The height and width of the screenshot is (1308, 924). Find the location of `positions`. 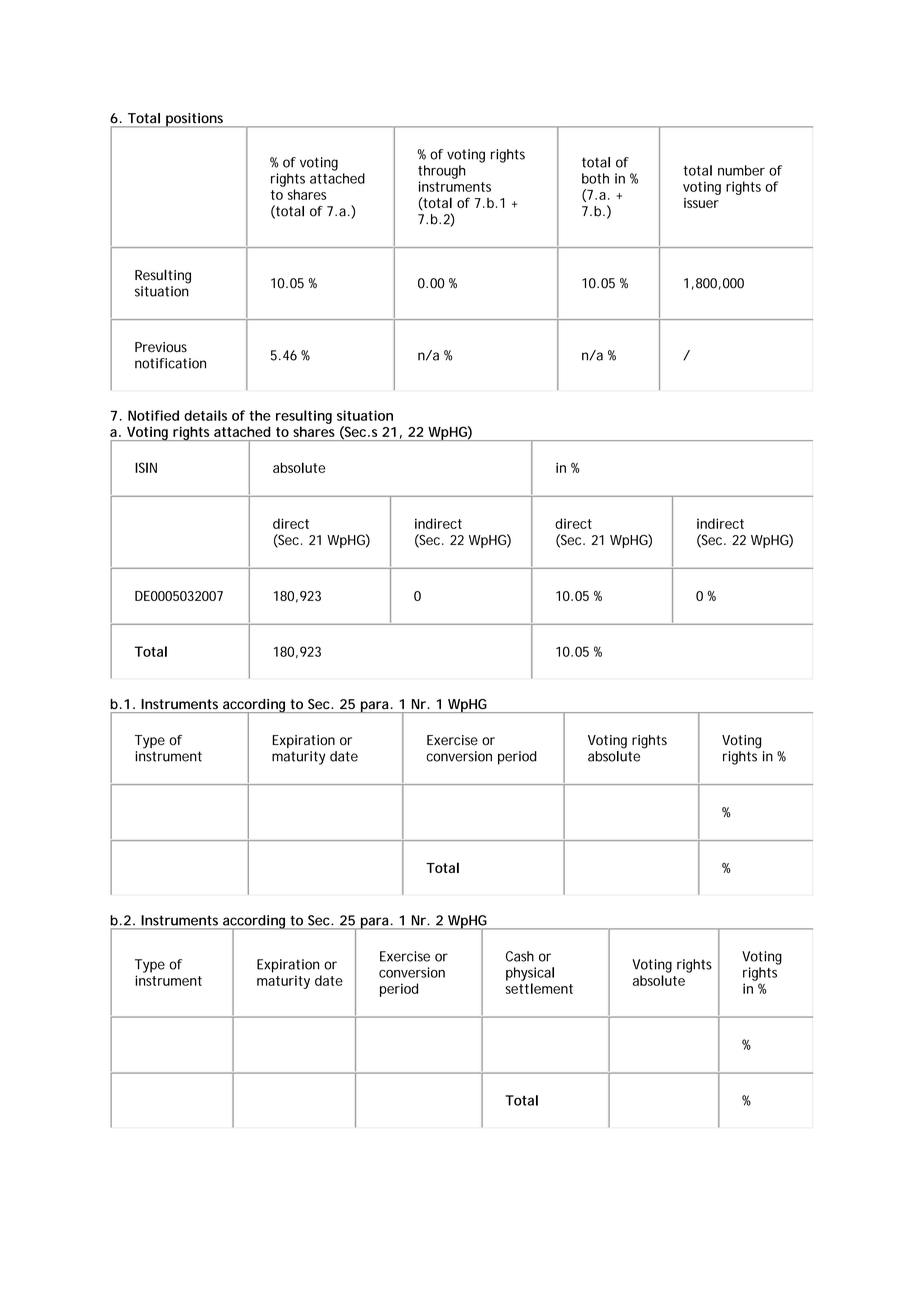

positions is located at coordinates (195, 120).
